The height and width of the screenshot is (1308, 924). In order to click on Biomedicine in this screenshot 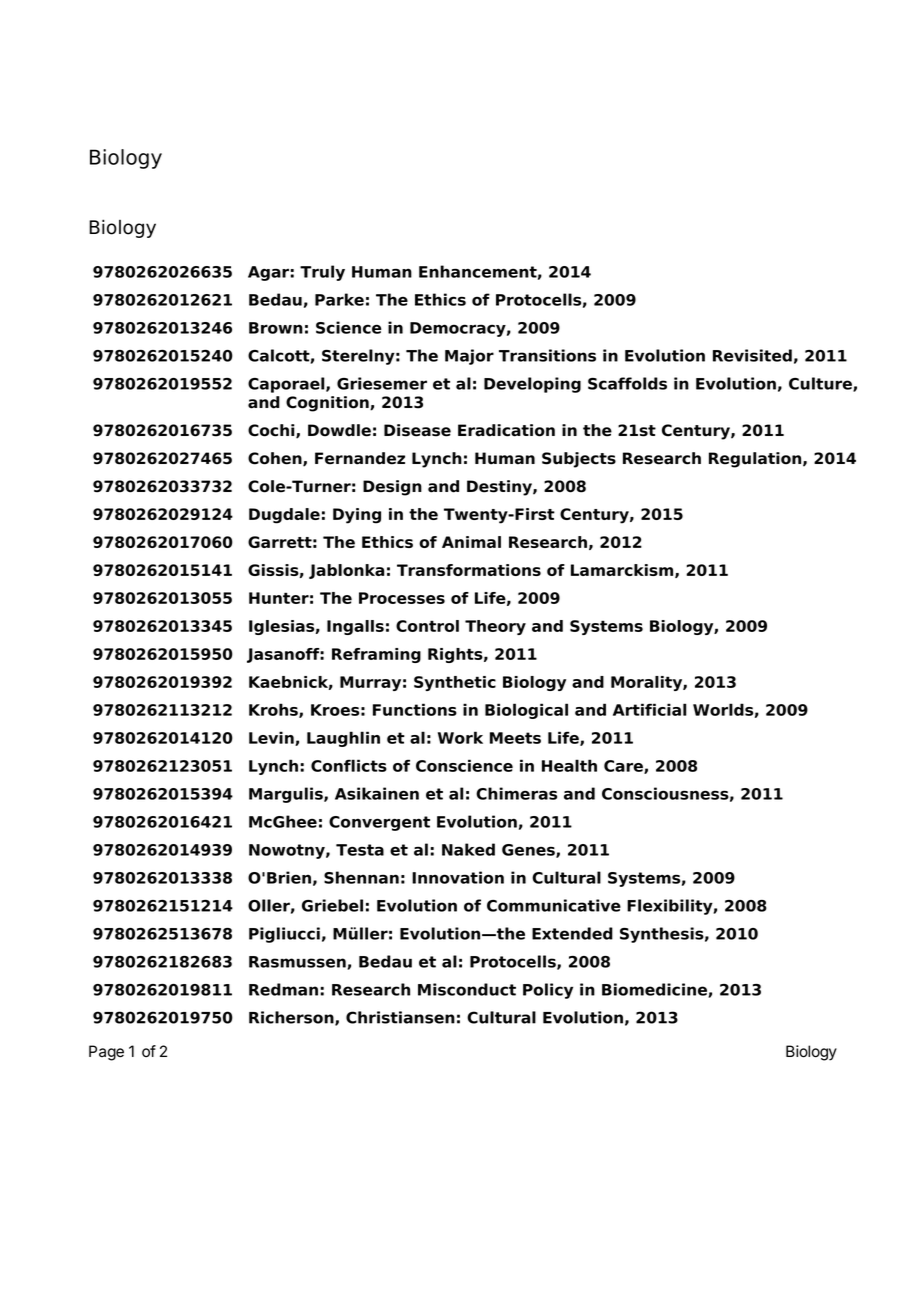, I will do `click(655, 990)`.
